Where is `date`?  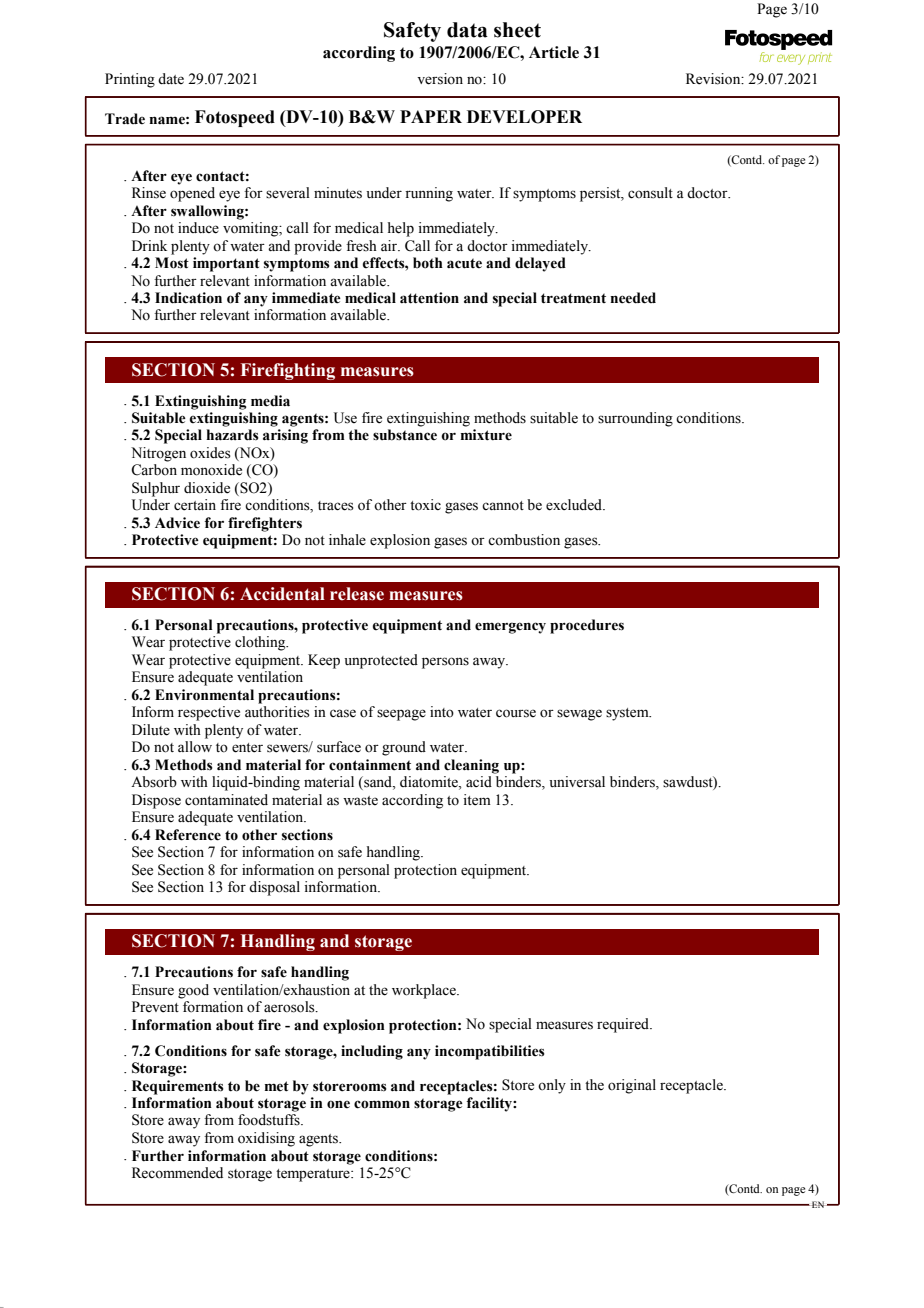
date is located at coordinates (171, 79).
